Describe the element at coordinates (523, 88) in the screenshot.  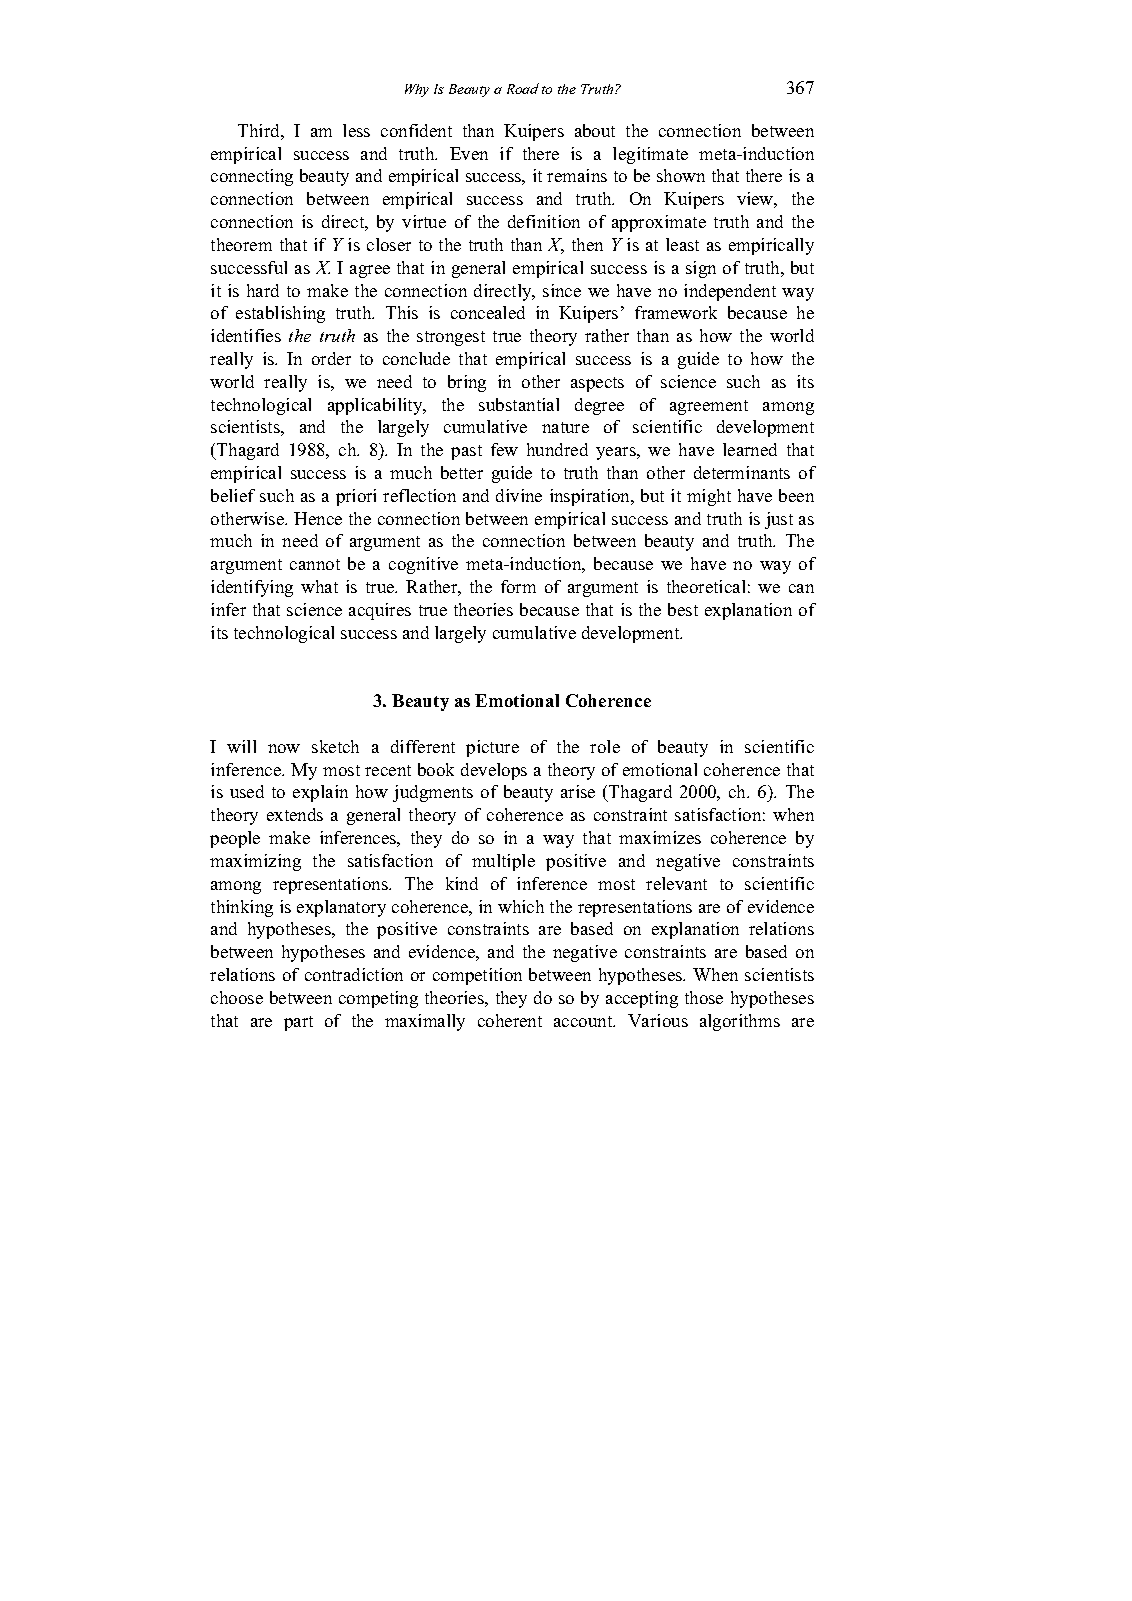
I see `Road` at that location.
